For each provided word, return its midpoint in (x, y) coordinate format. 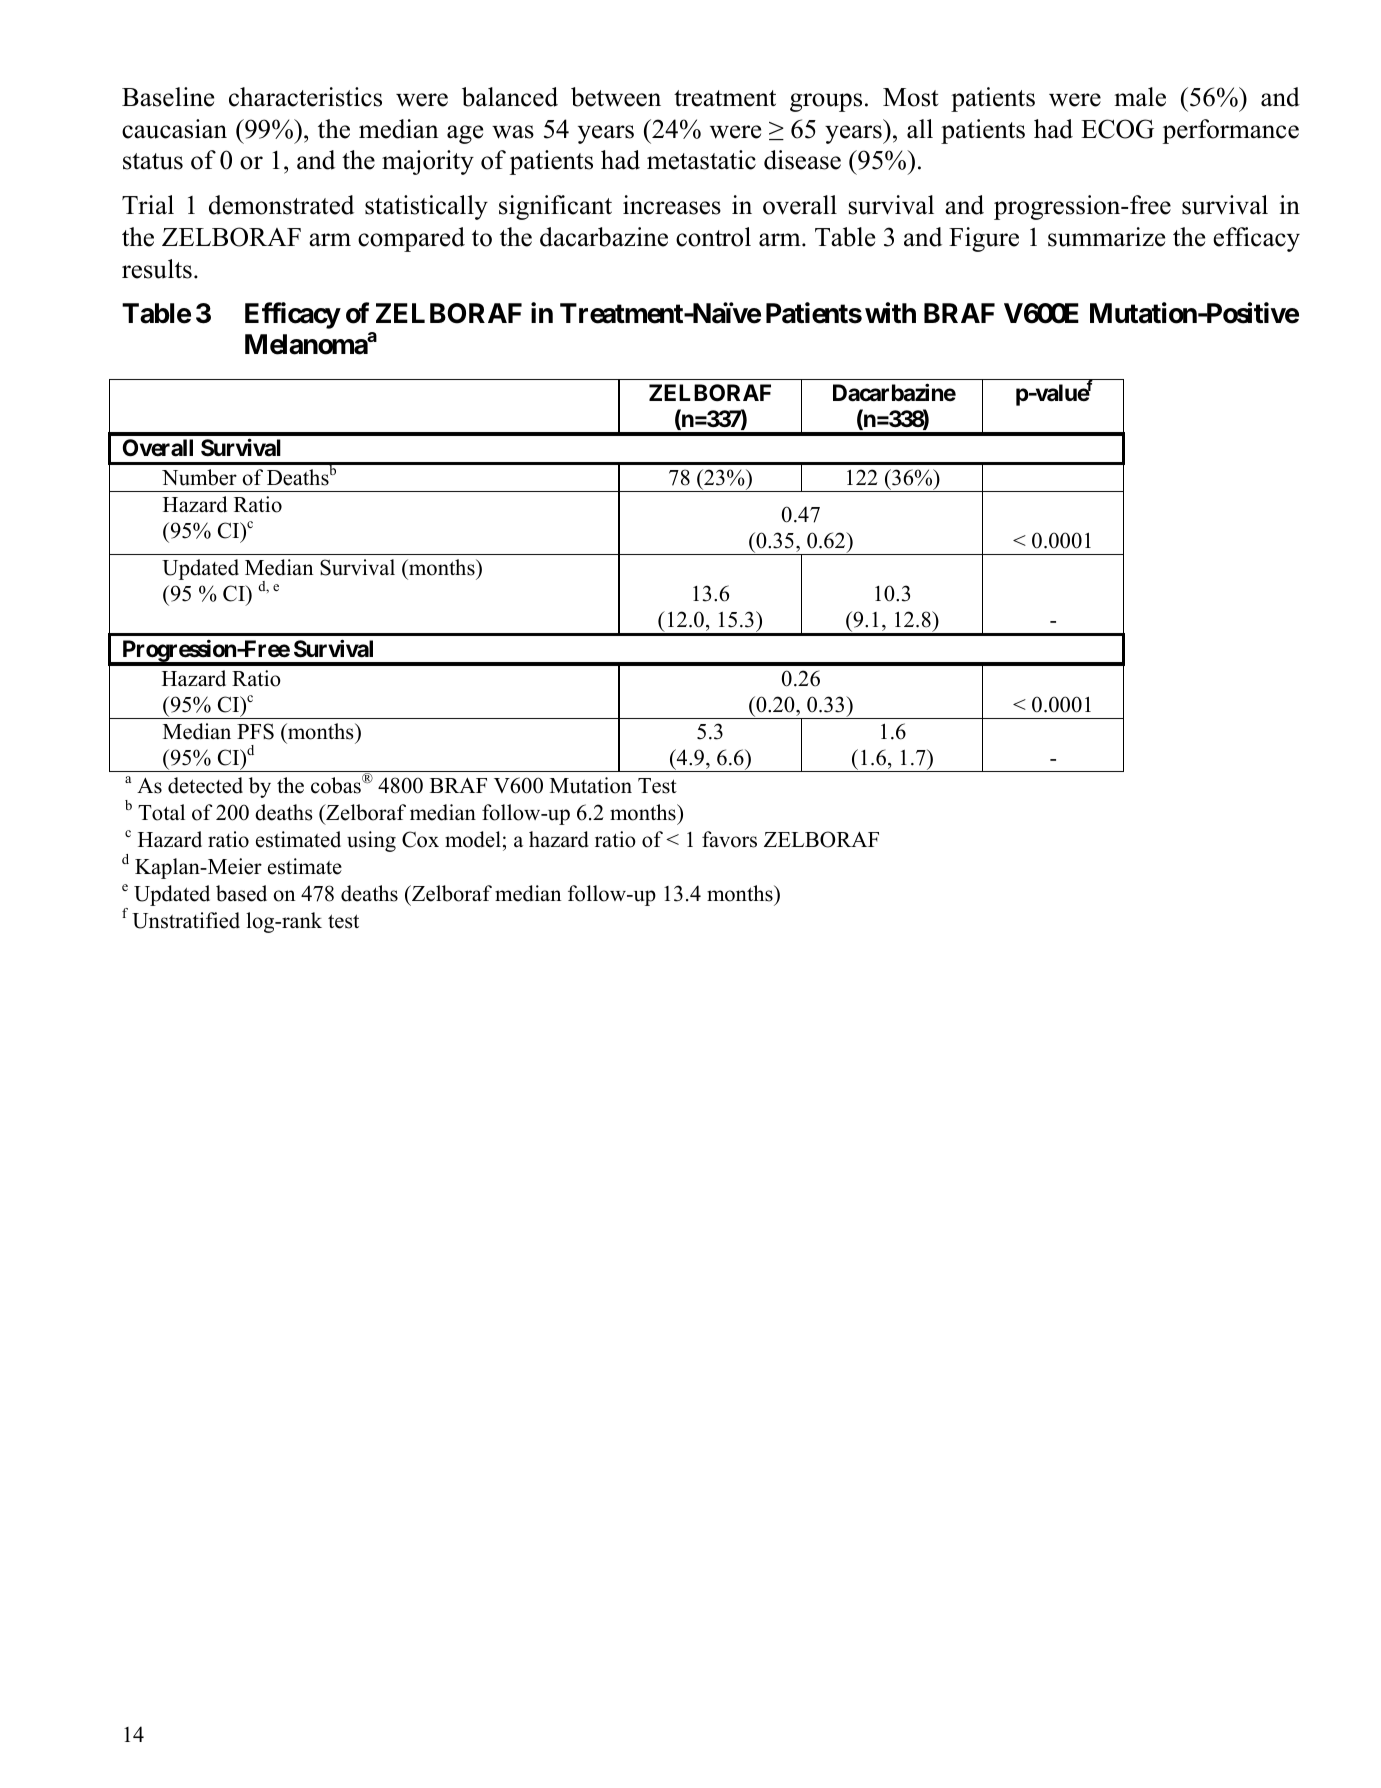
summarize (1106, 237)
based (241, 893)
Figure (984, 239)
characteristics (305, 97)
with (890, 312)
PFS (255, 731)
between (616, 97)
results (157, 269)
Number (199, 477)
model (473, 839)
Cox (420, 839)
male (1140, 97)
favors (729, 839)
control (713, 237)
